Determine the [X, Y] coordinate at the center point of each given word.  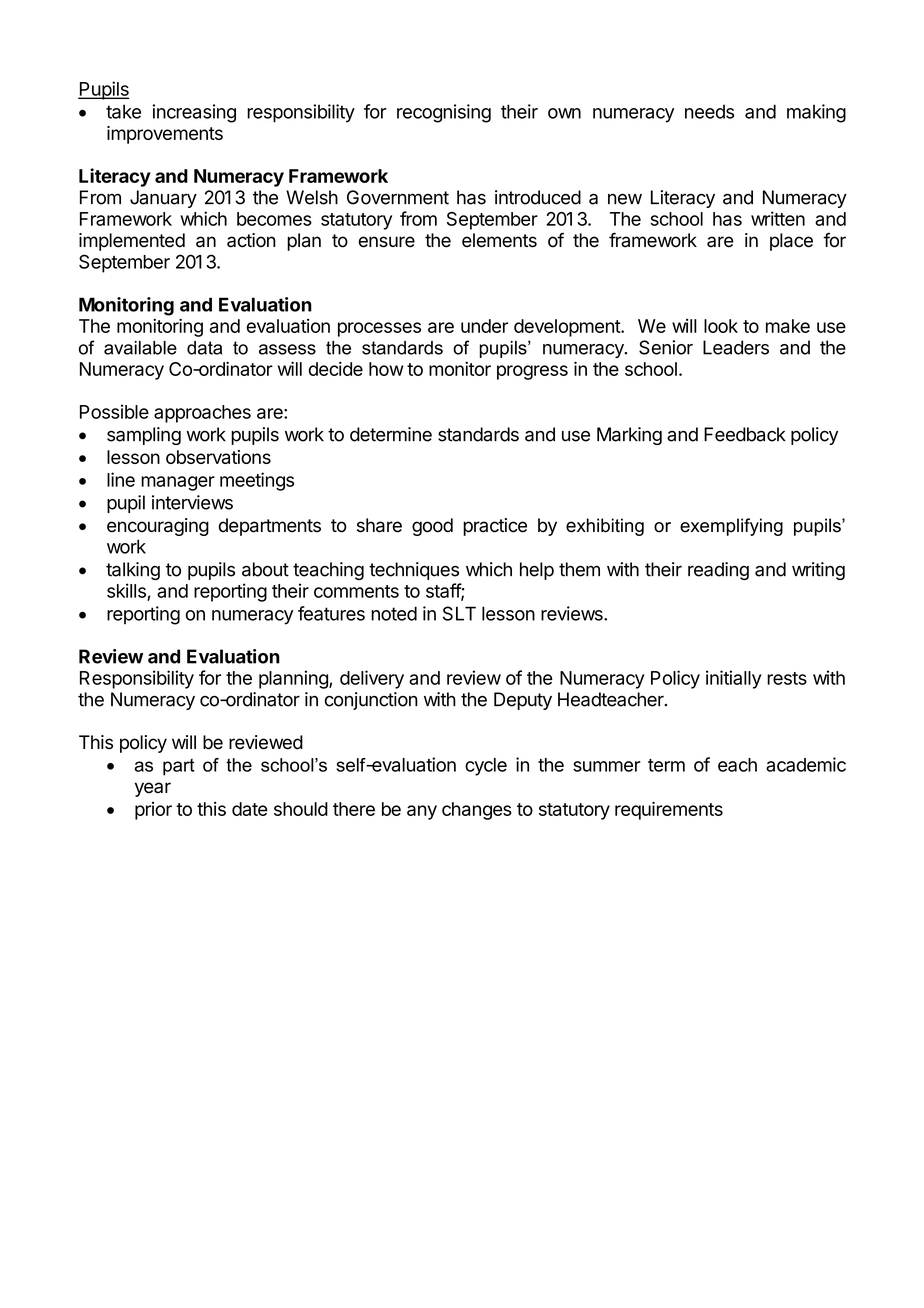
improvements [165, 135]
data [204, 348]
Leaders [736, 347]
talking [133, 571]
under [484, 326]
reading [718, 571]
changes [477, 811]
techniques [414, 571]
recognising [444, 113]
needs [709, 112]
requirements [669, 810]
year [153, 789]
